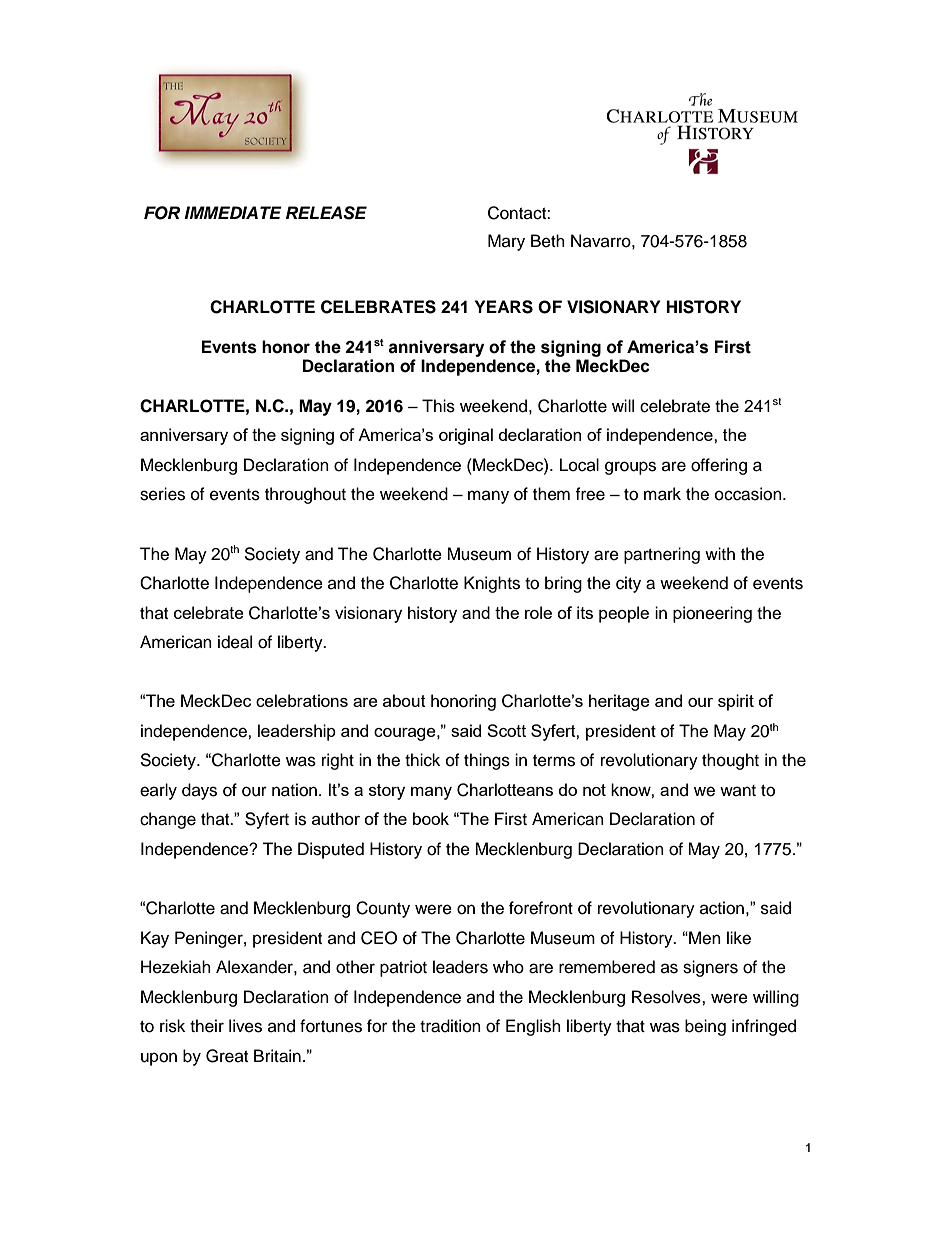 The height and width of the screenshot is (1233, 952). Describe the element at coordinates (305, 495) in the screenshot. I see `throughout` at that location.
